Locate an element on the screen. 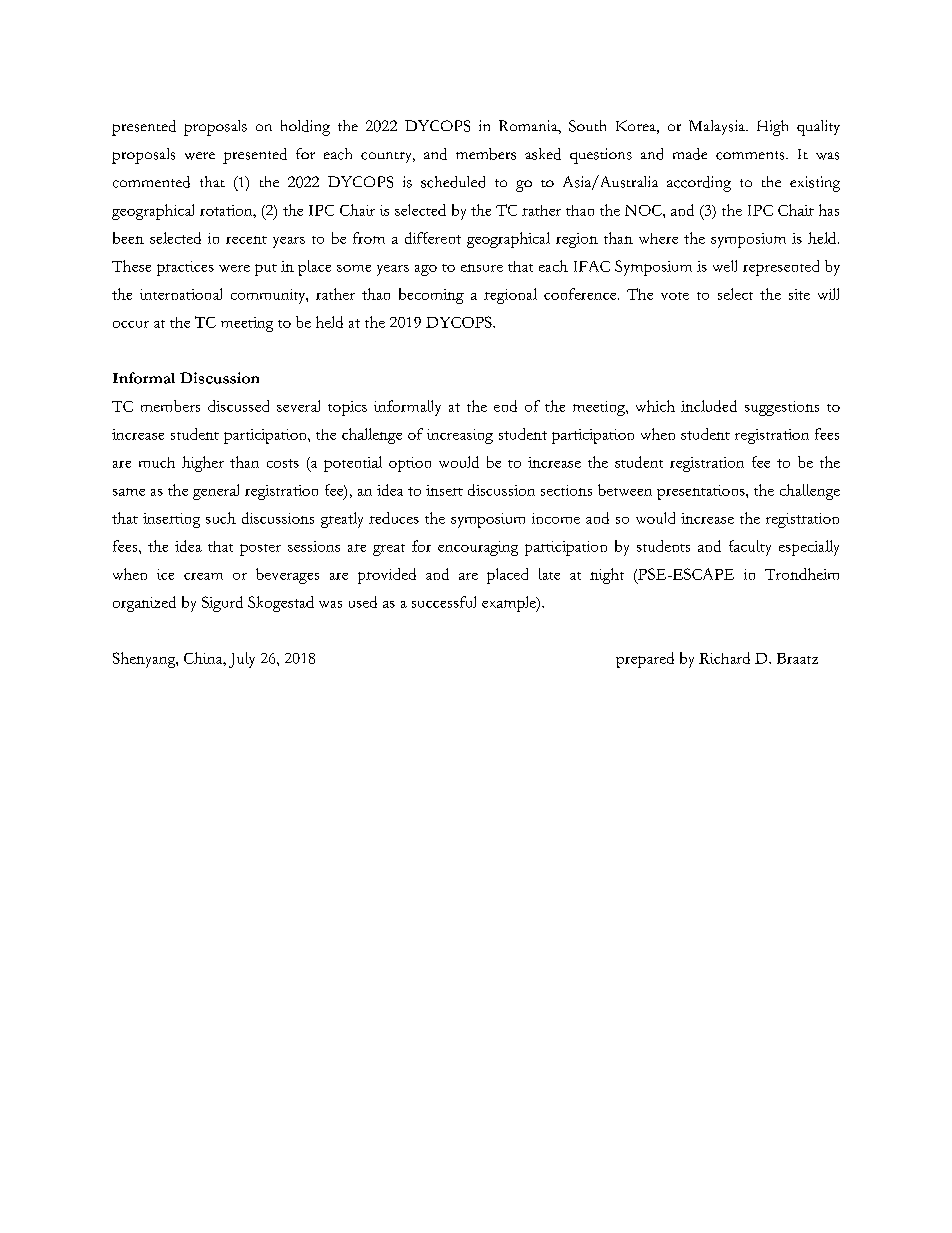  holding is located at coordinates (305, 128).
